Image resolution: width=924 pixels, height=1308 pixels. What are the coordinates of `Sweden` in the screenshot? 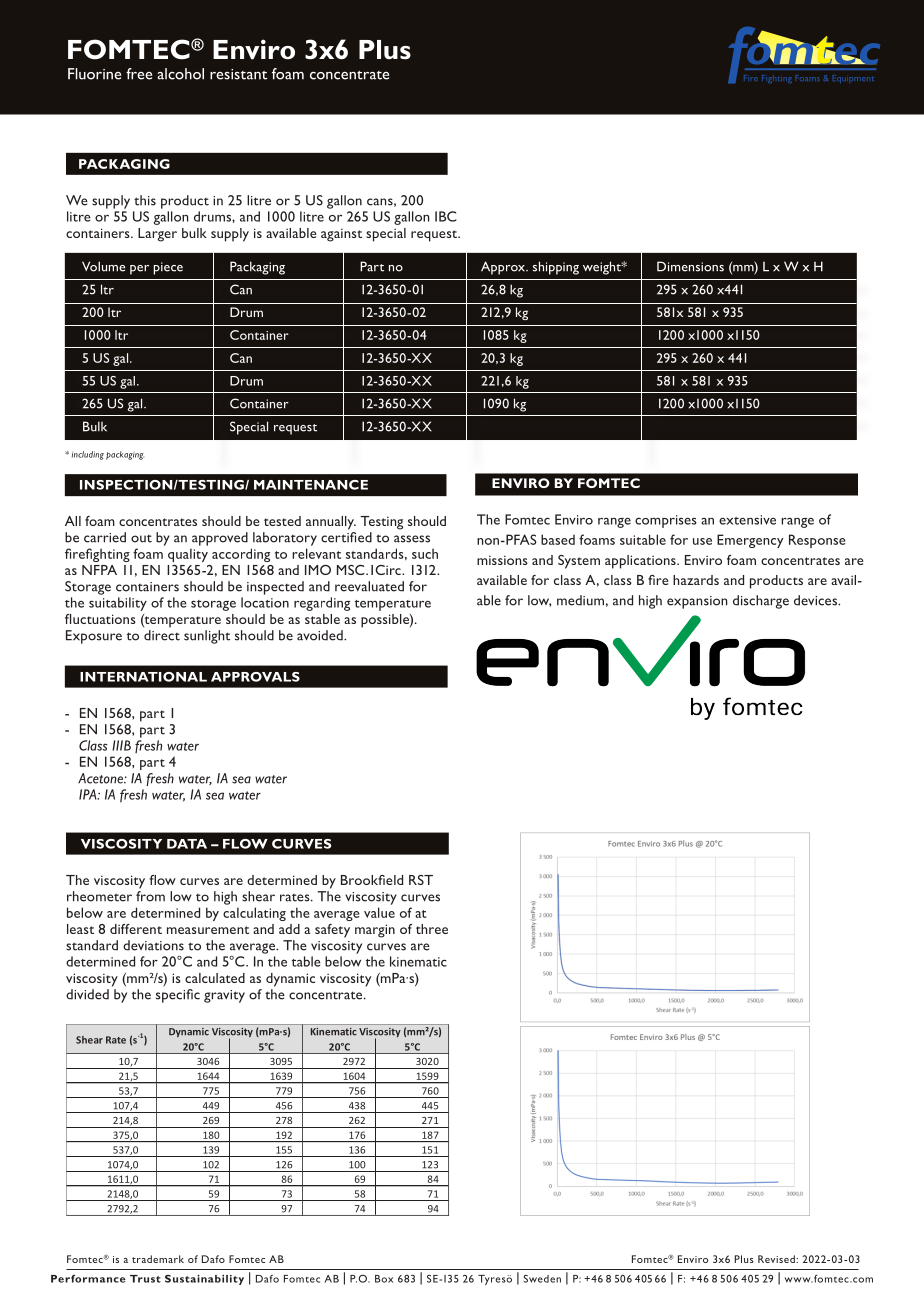 It's located at (542, 1279).
